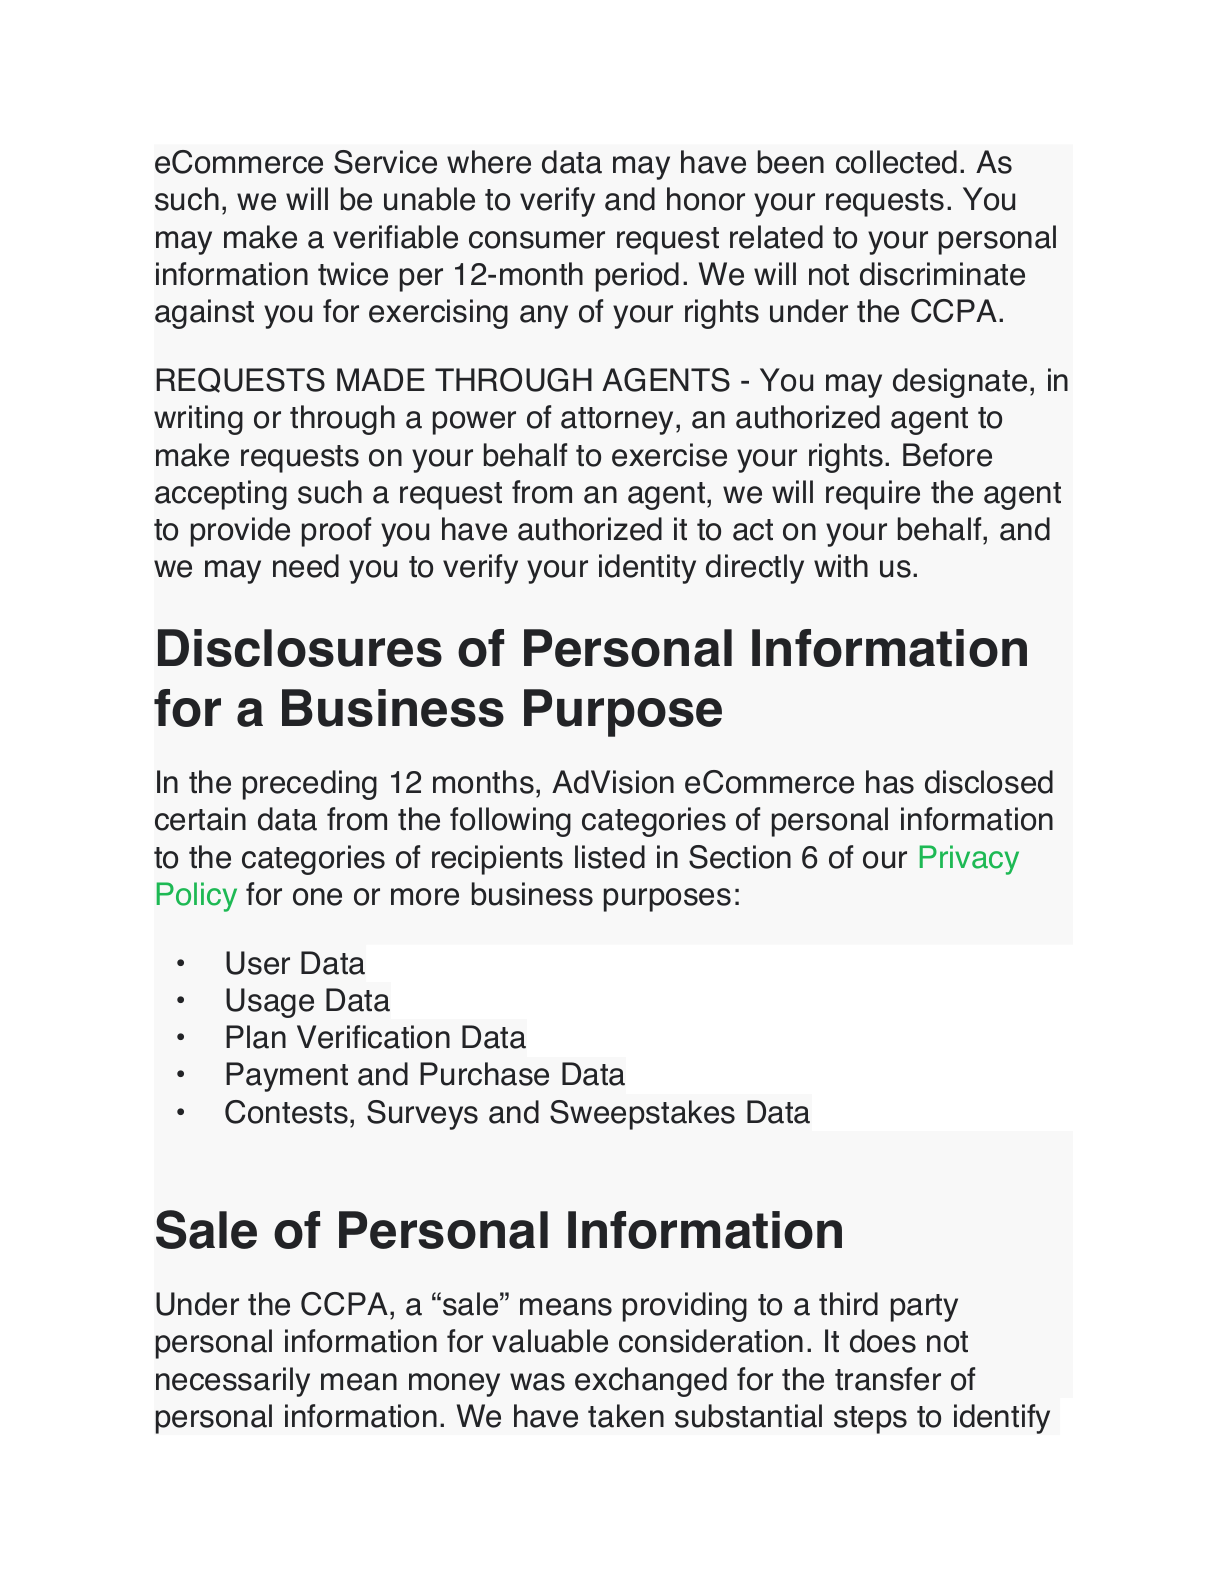 Image resolution: width=1227 pixels, height=1587 pixels. I want to click on identity, so click(647, 569).
